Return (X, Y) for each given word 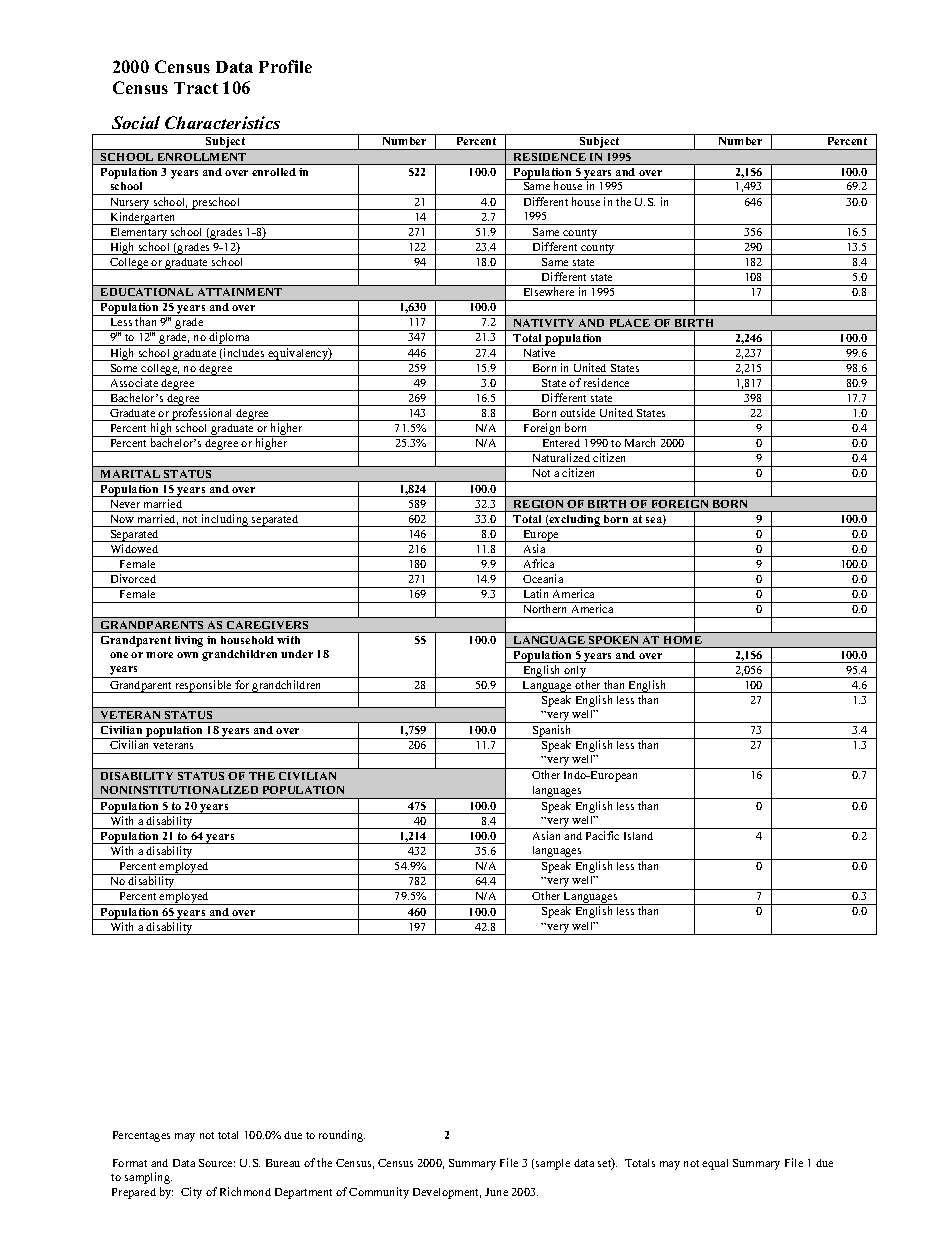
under (297, 654)
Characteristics (222, 122)
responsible (203, 686)
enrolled (274, 172)
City (191, 1193)
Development (447, 1193)
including (225, 520)
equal (715, 1164)
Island (638, 836)
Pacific (602, 835)
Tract (196, 88)
